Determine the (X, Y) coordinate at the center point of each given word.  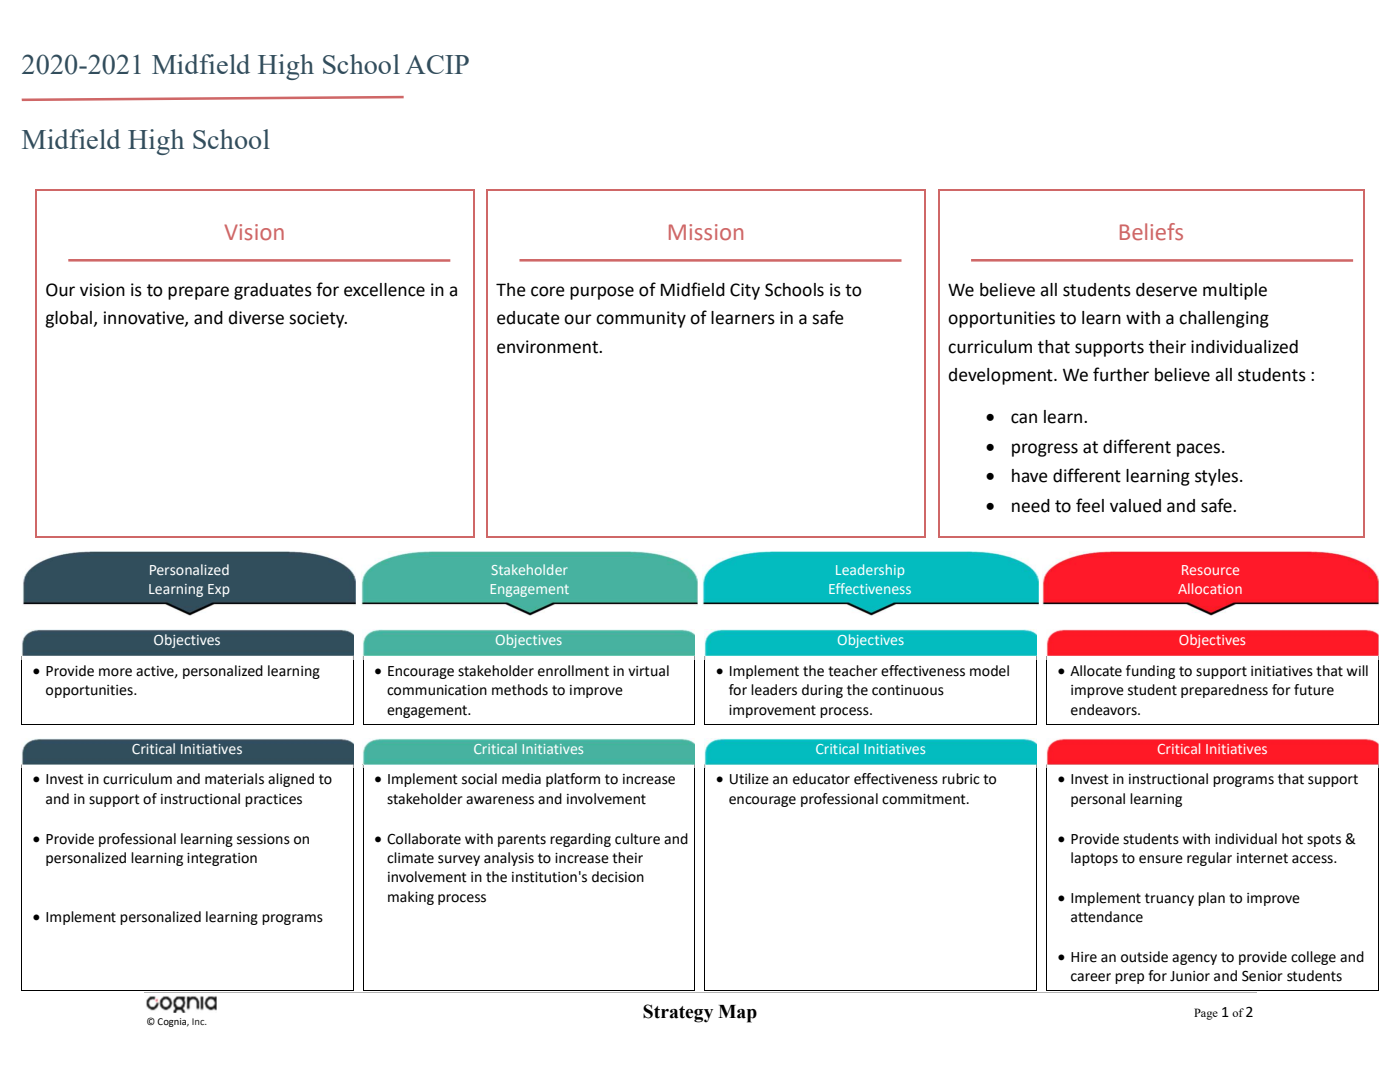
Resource (1210, 570)
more (115, 672)
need (1031, 506)
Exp (219, 590)
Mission (706, 232)
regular (1209, 859)
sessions (263, 839)
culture (637, 839)
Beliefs (1151, 231)
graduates (273, 291)
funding (1150, 672)
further (1121, 374)
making (411, 898)
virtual (648, 671)
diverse (256, 318)
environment (548, 347)
